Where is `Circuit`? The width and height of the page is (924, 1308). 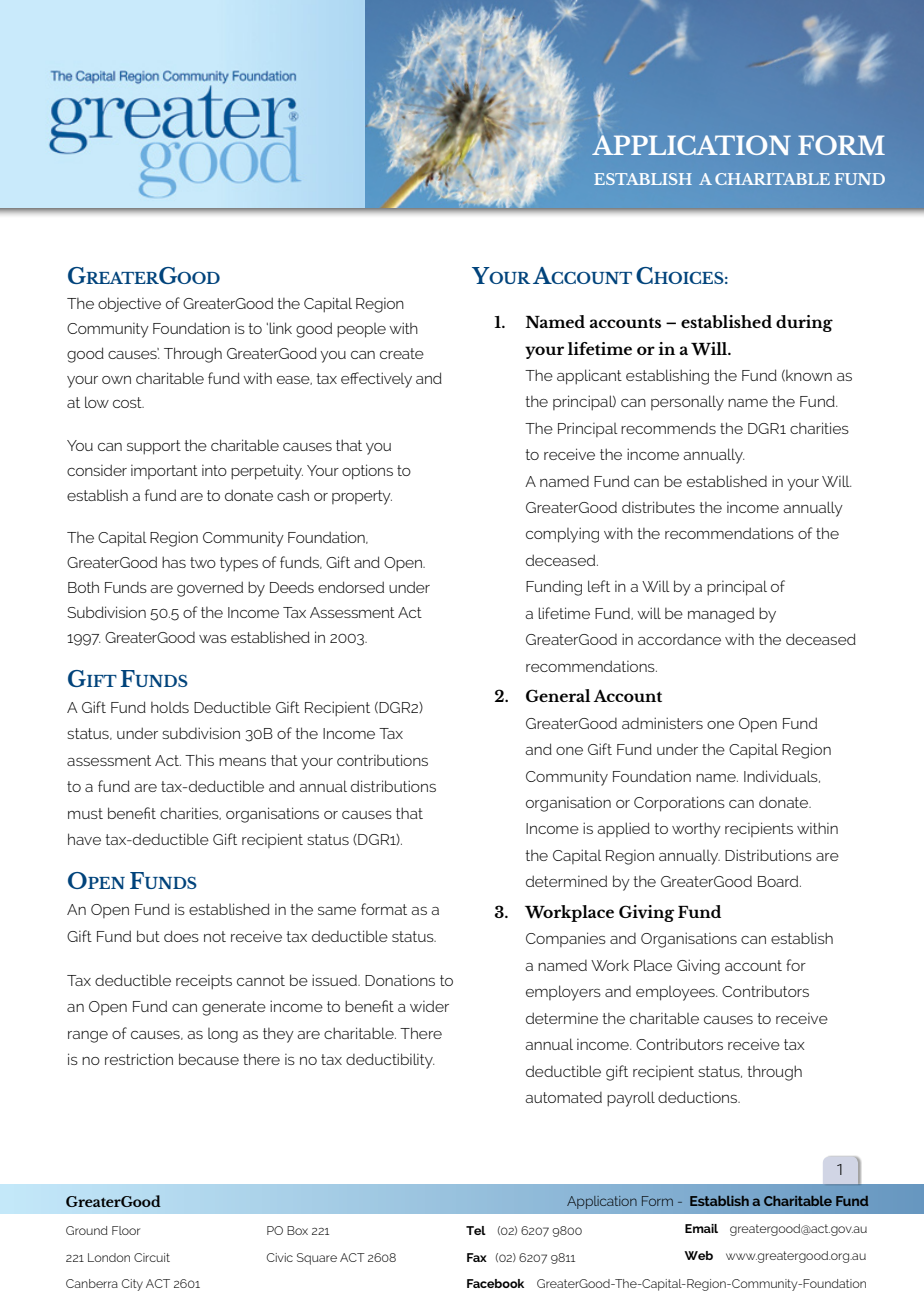 Circuit is located at coordinates (152, 1257).
